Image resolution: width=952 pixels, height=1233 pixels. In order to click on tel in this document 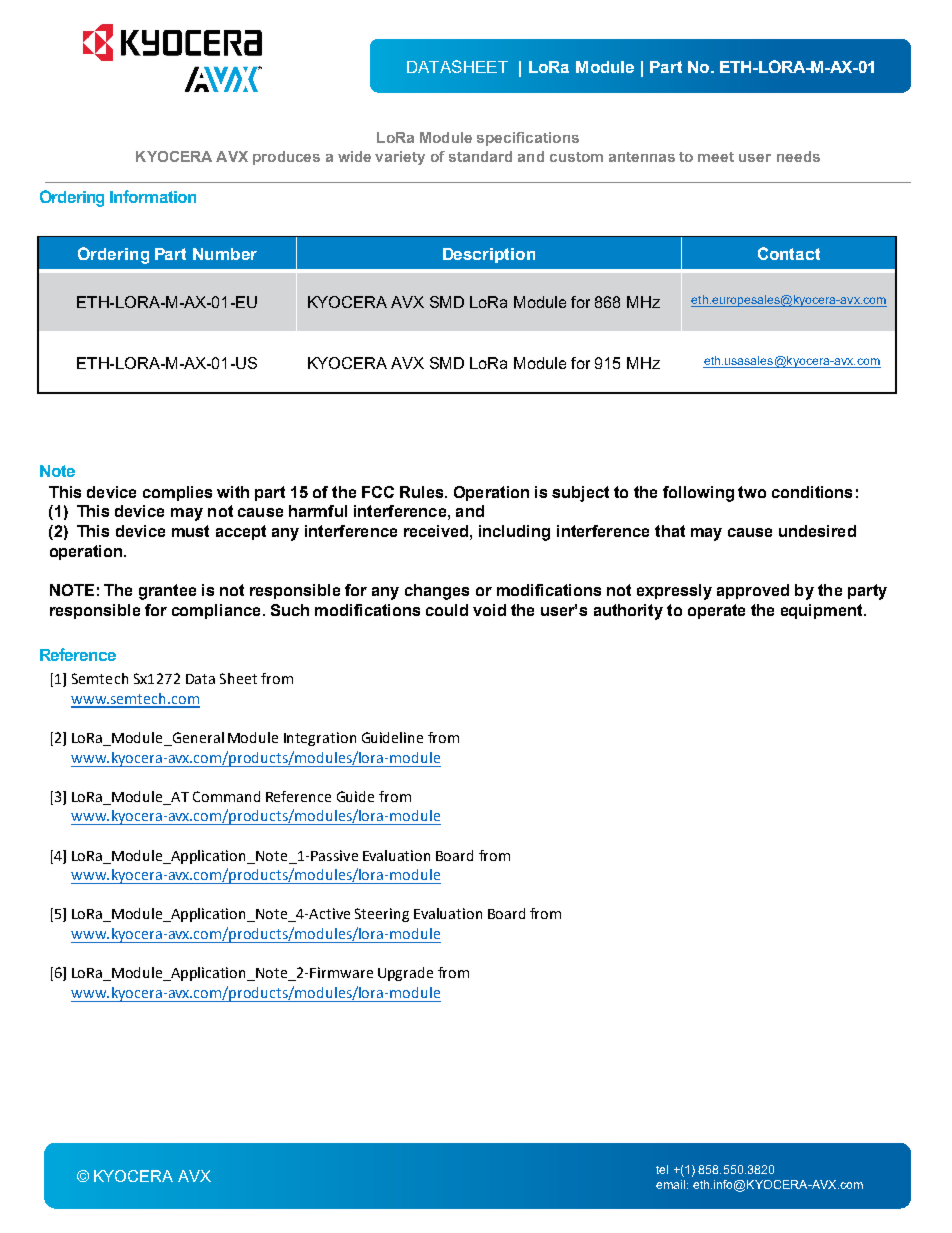, I will do `click(662, 1169)`.
